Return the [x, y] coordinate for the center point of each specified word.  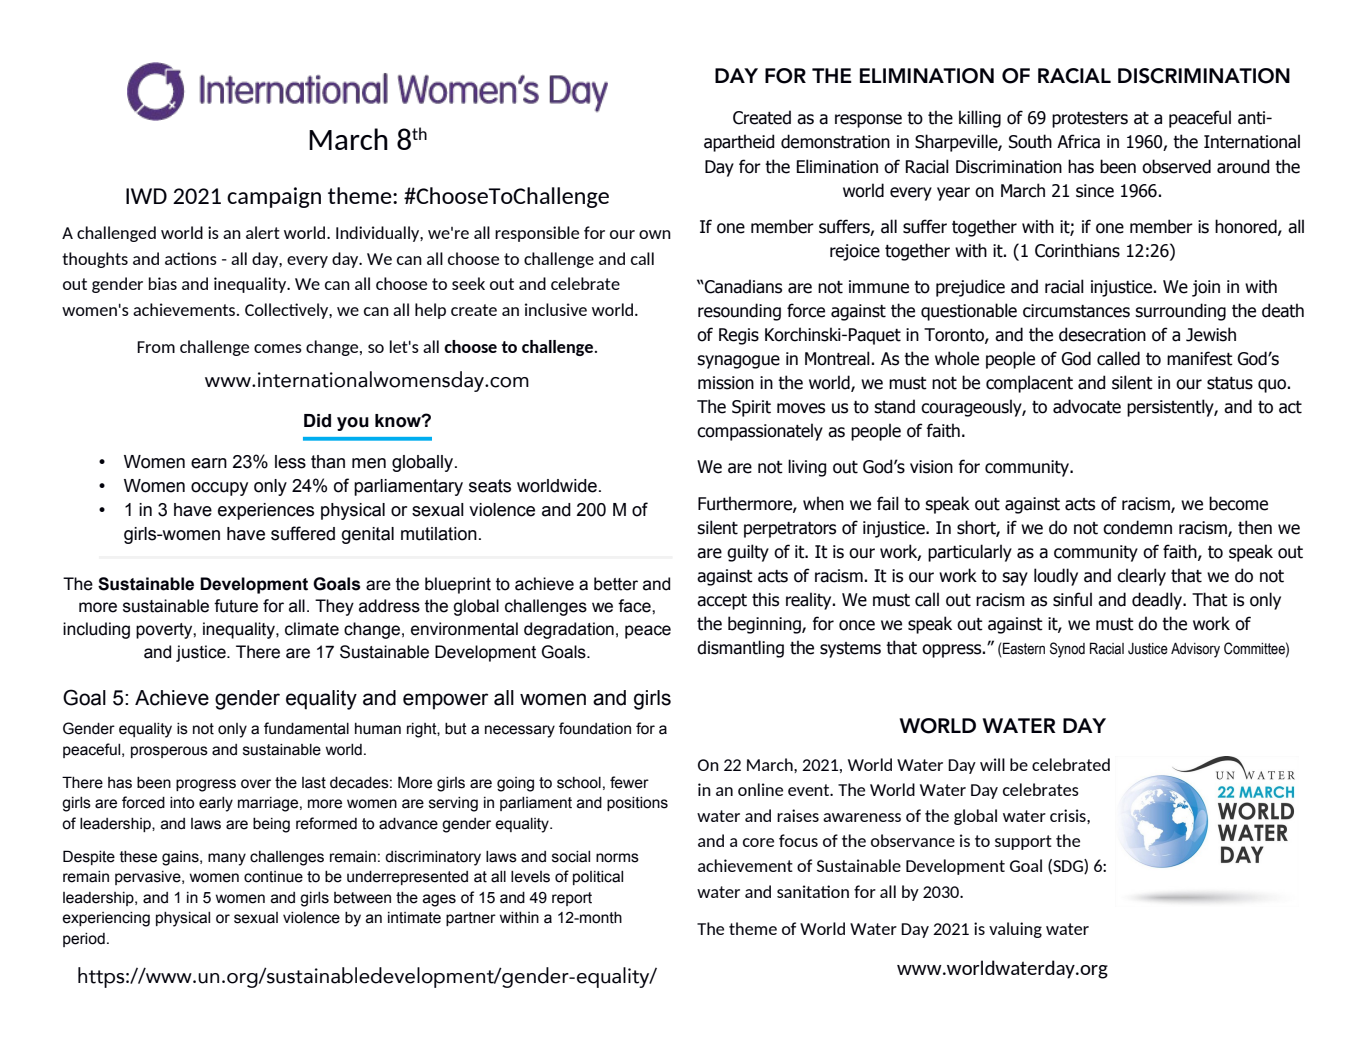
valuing [1015, 930]
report [572, 899]
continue [273, 877]
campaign [274, 197]
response [868, 121]
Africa [1078, 141]
